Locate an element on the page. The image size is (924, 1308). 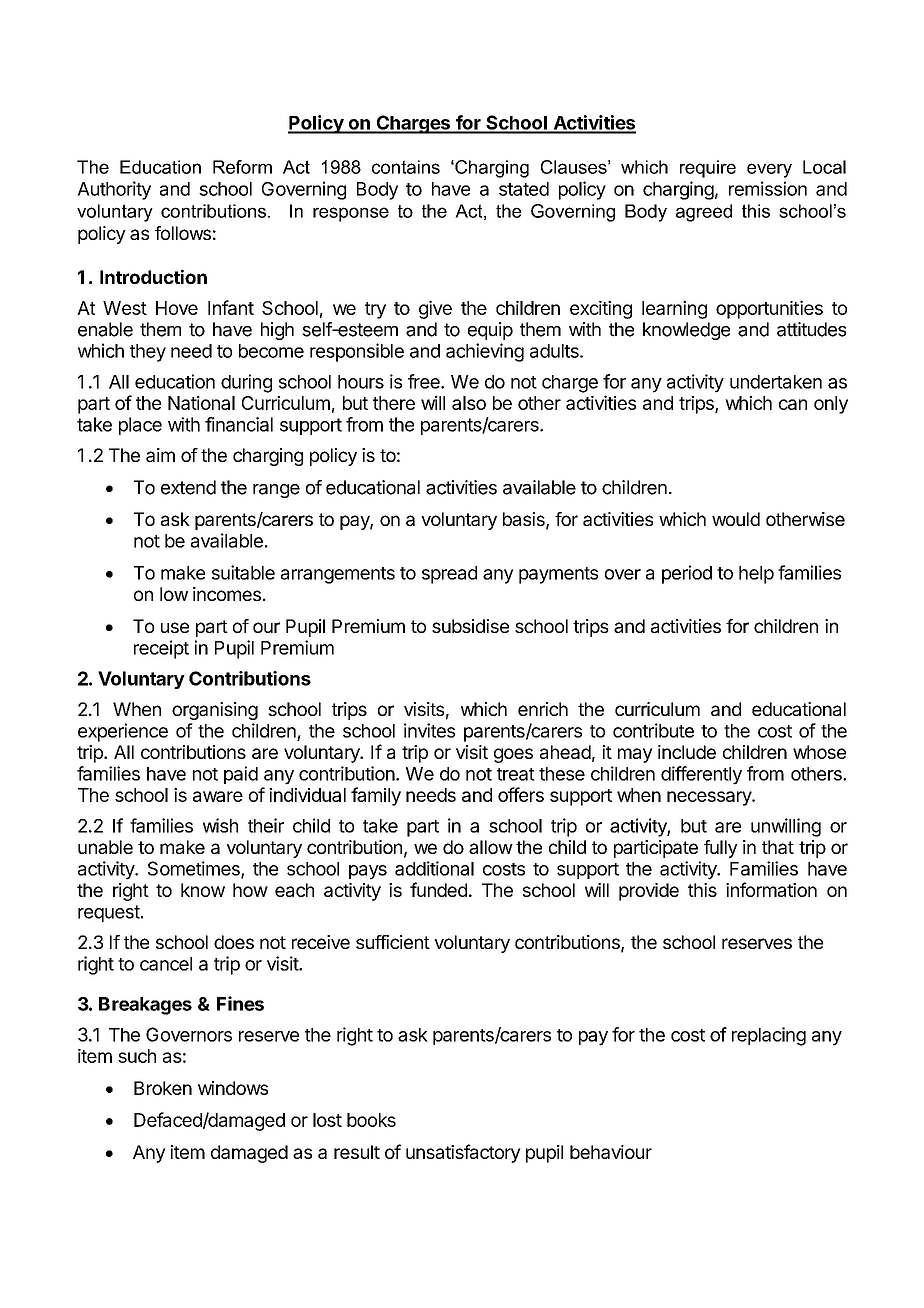
subsidise is located at coordinates (470, 626).
